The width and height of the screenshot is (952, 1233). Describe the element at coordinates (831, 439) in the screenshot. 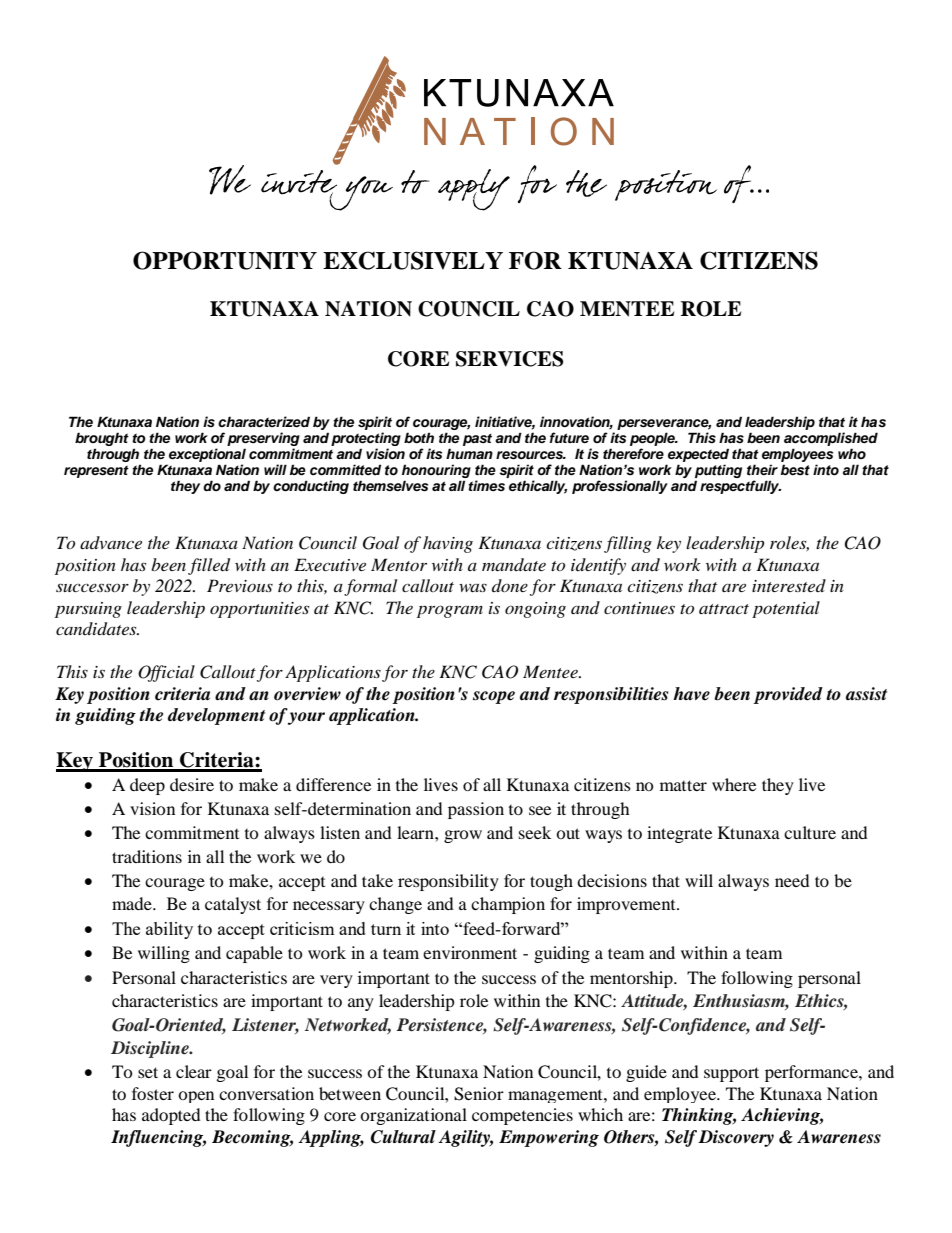

I see `accomplished` at that location.
